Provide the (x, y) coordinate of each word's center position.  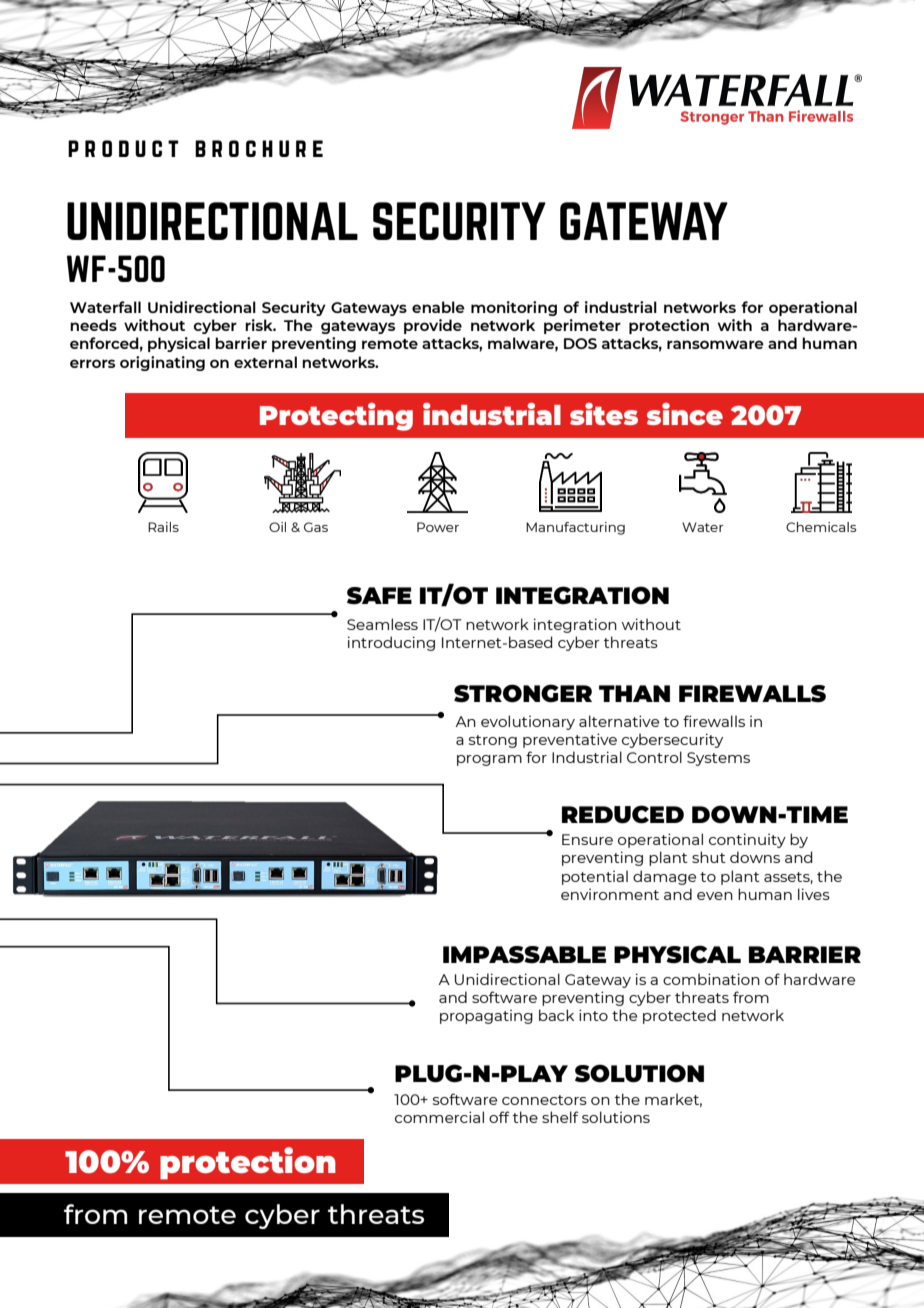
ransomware (715, 344)
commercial (439, 1117)
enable (438, 307)
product (123, 148)
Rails (163, 527)
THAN (634, 693)
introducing (391, 643)
